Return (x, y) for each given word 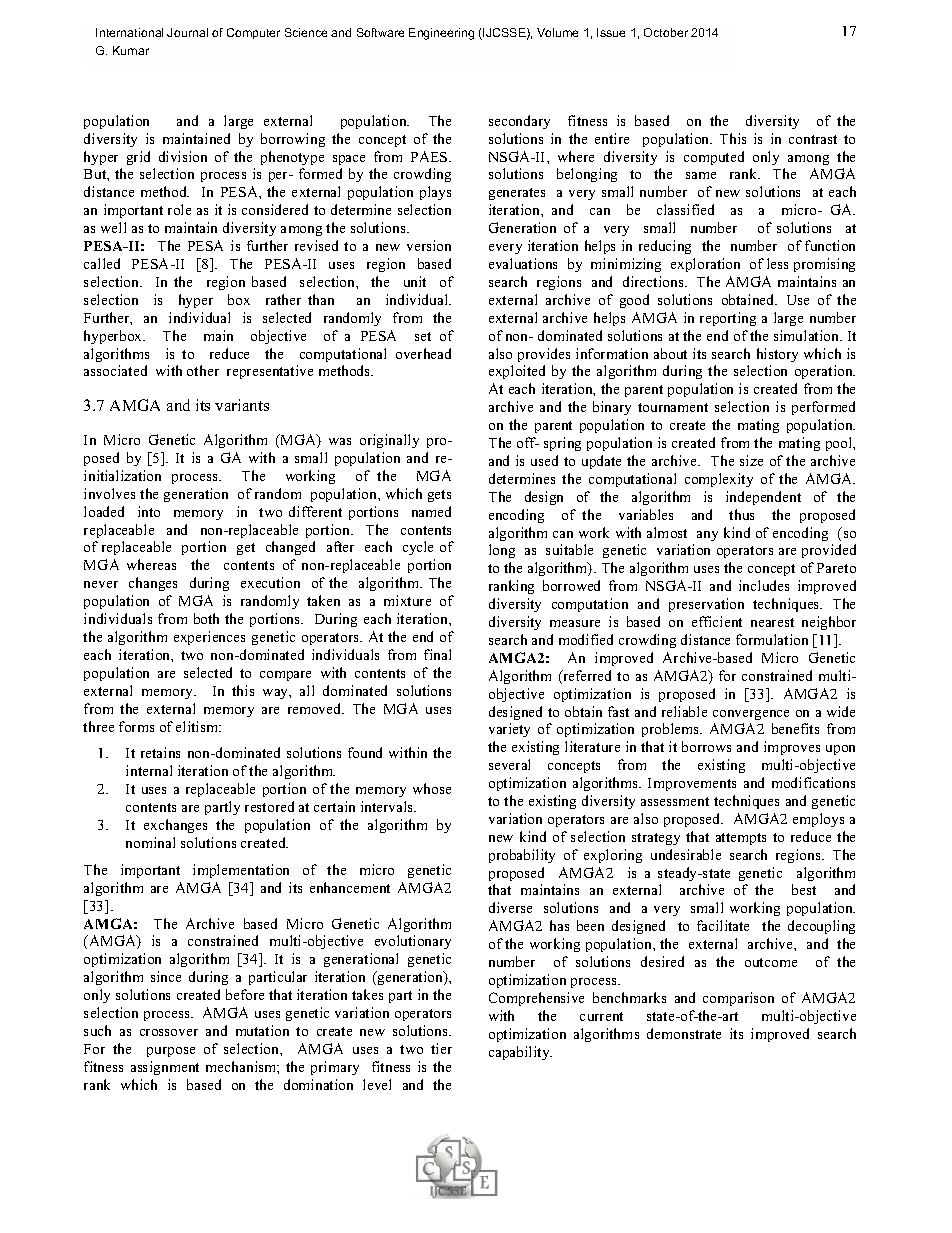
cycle (418, 548)
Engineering (441, 34)
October (666, 32)
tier (441, 1048)
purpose (171, 1052)
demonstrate (684, 1033)
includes (764, 585)
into (149, 511)
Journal (187, 32)
